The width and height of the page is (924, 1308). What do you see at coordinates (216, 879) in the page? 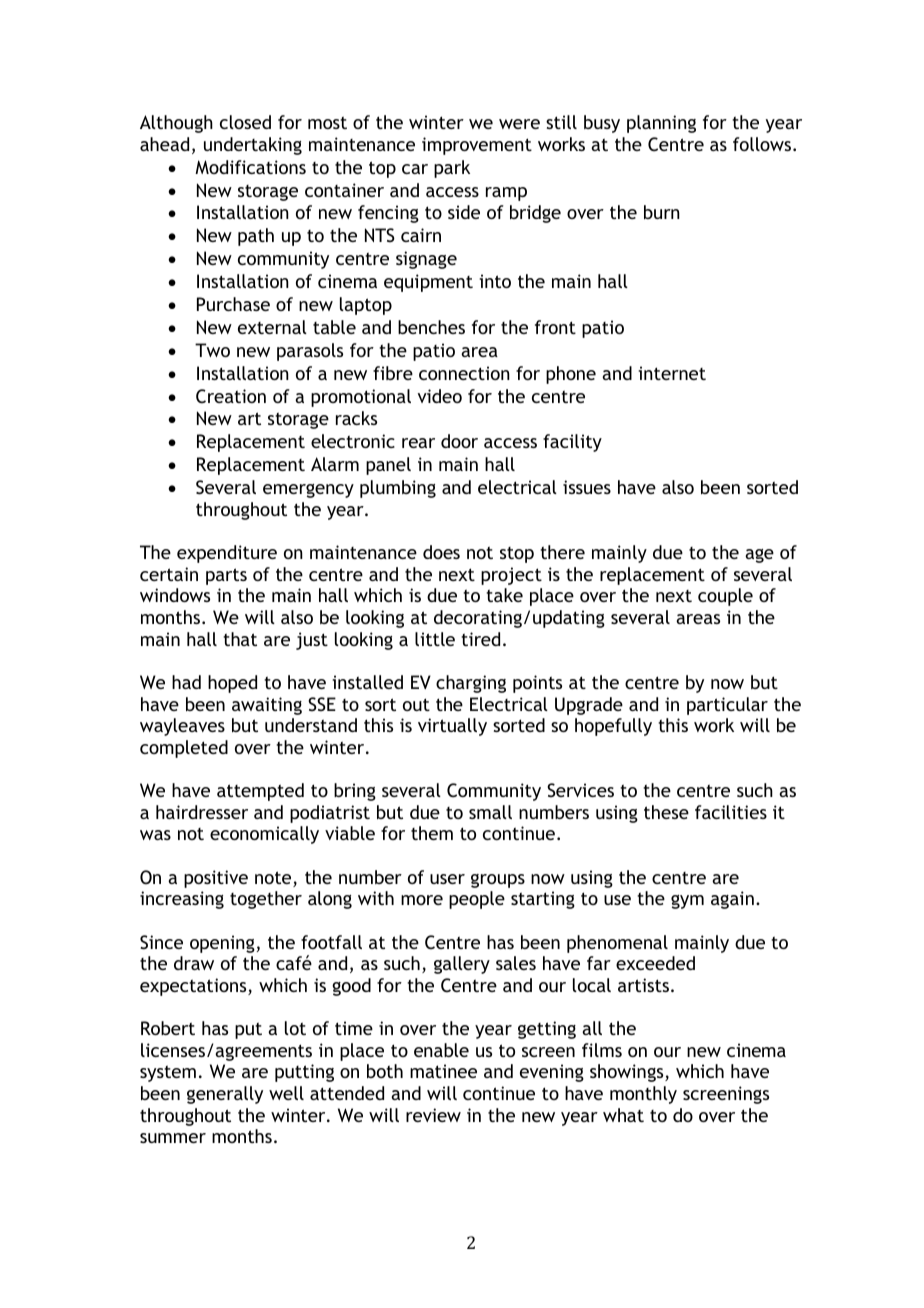
I see `positive` at bounding box center [216, 879].
